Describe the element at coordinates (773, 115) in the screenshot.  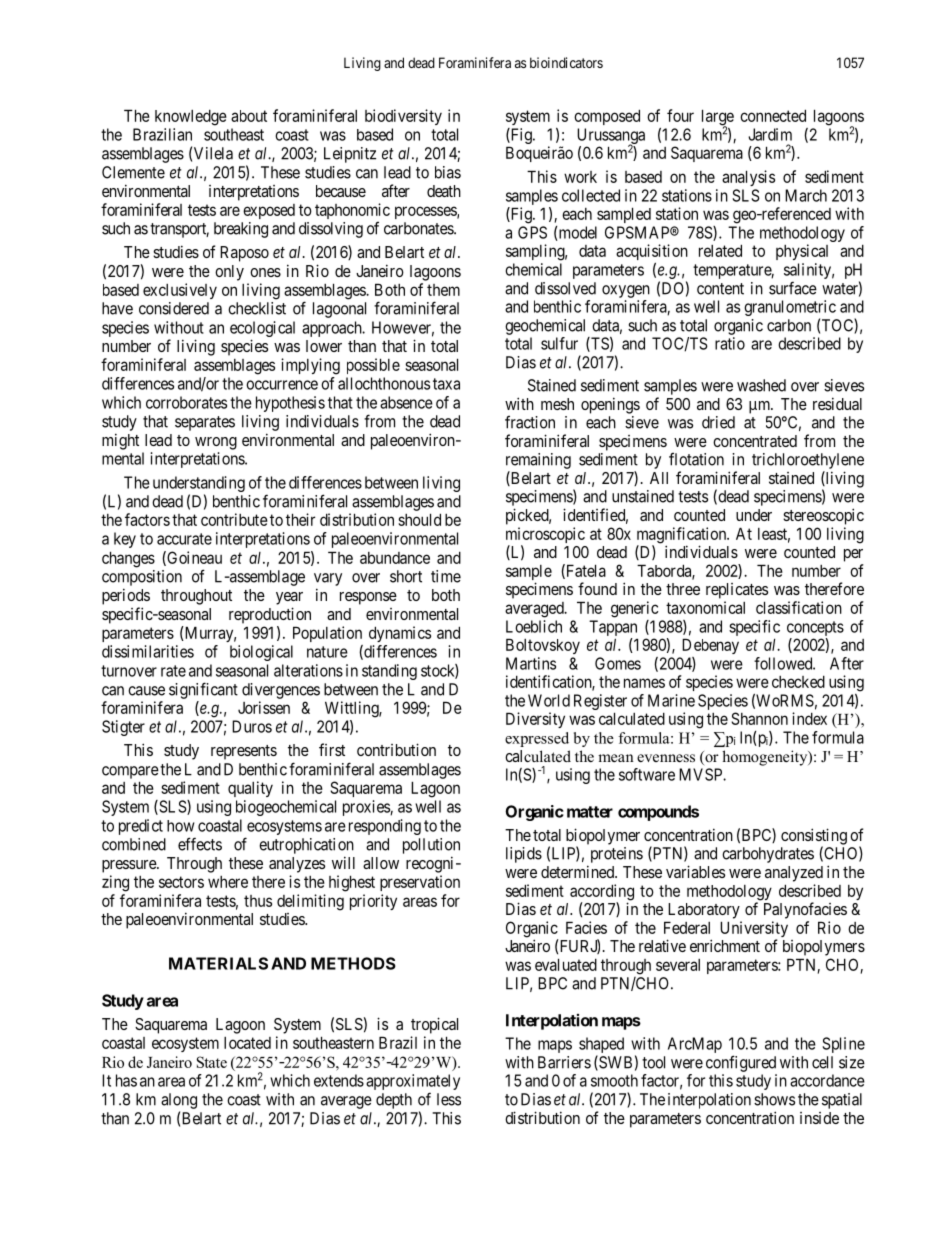
I see `connected` at that location.
